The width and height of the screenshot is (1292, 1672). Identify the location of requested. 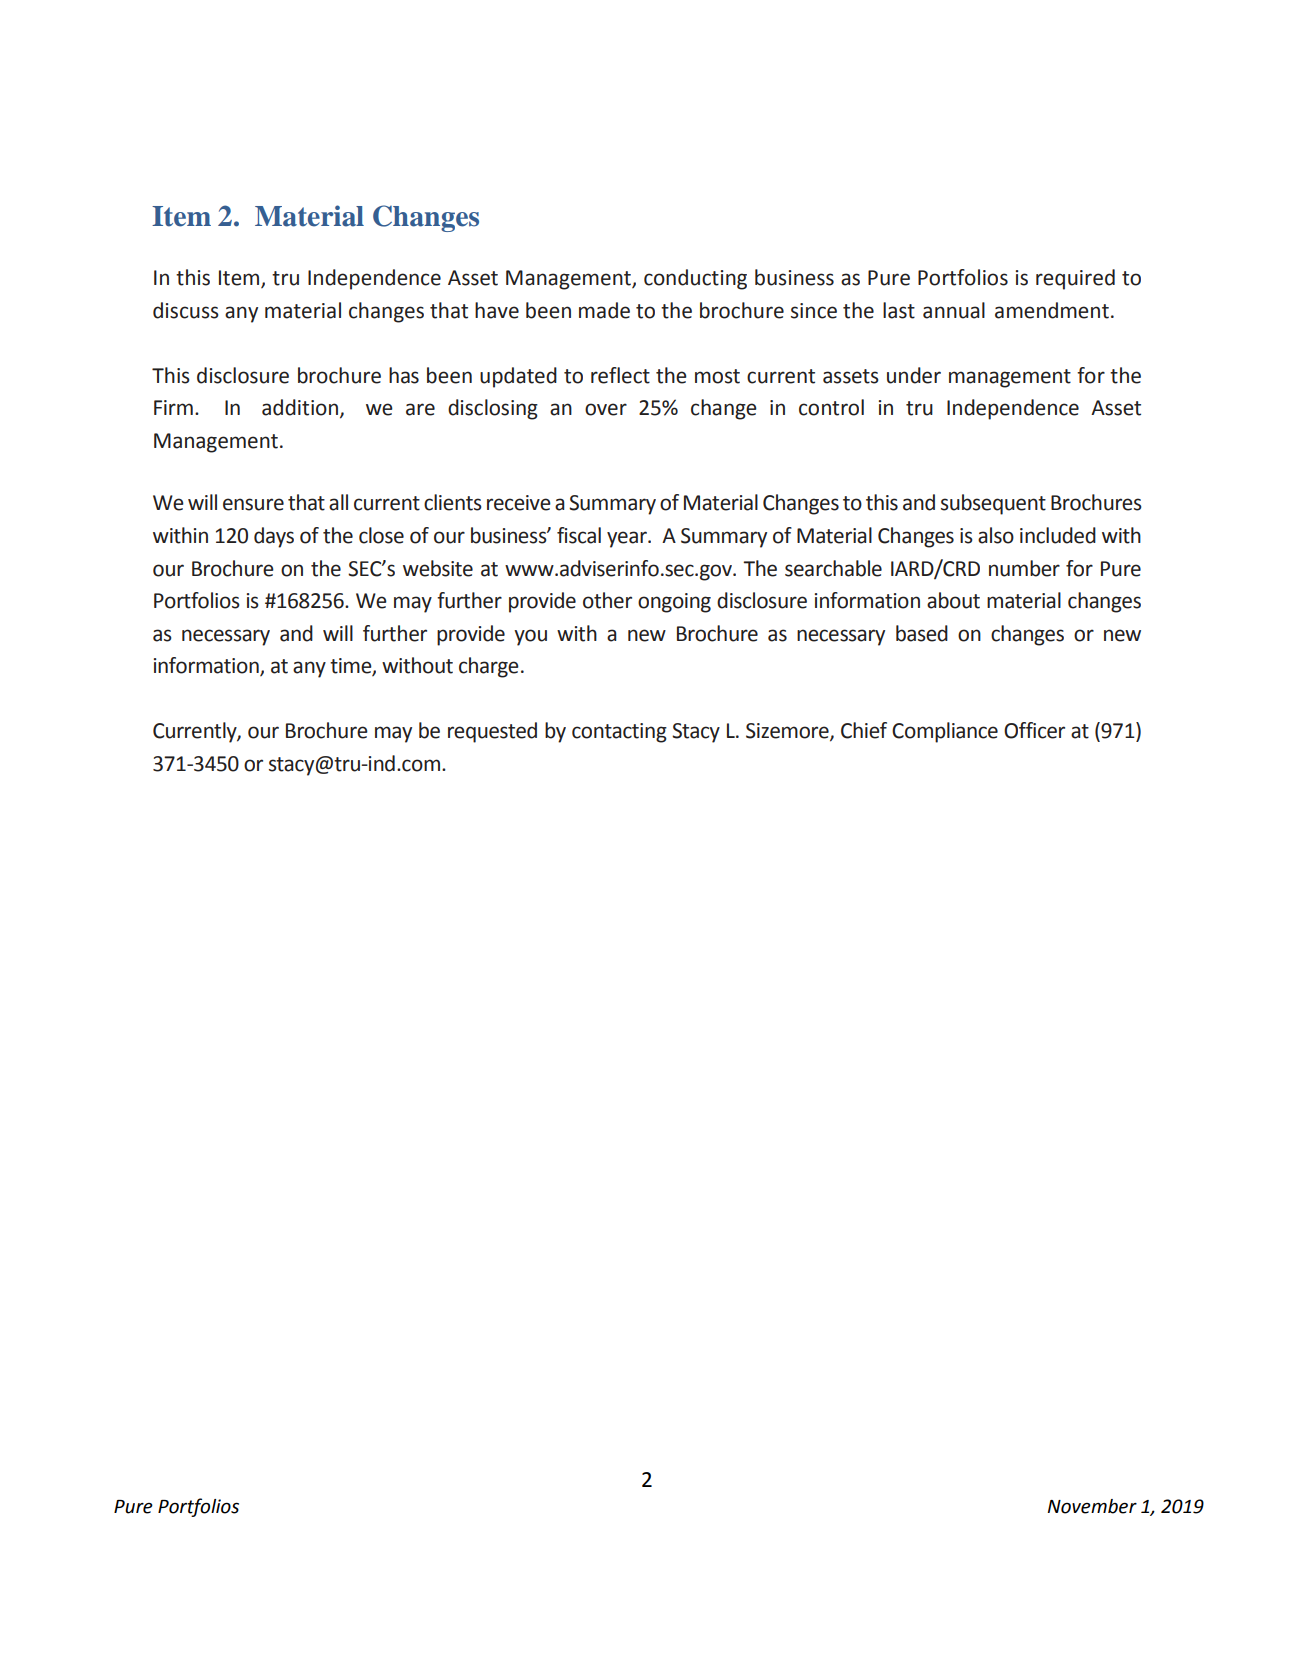
(492, 732).
